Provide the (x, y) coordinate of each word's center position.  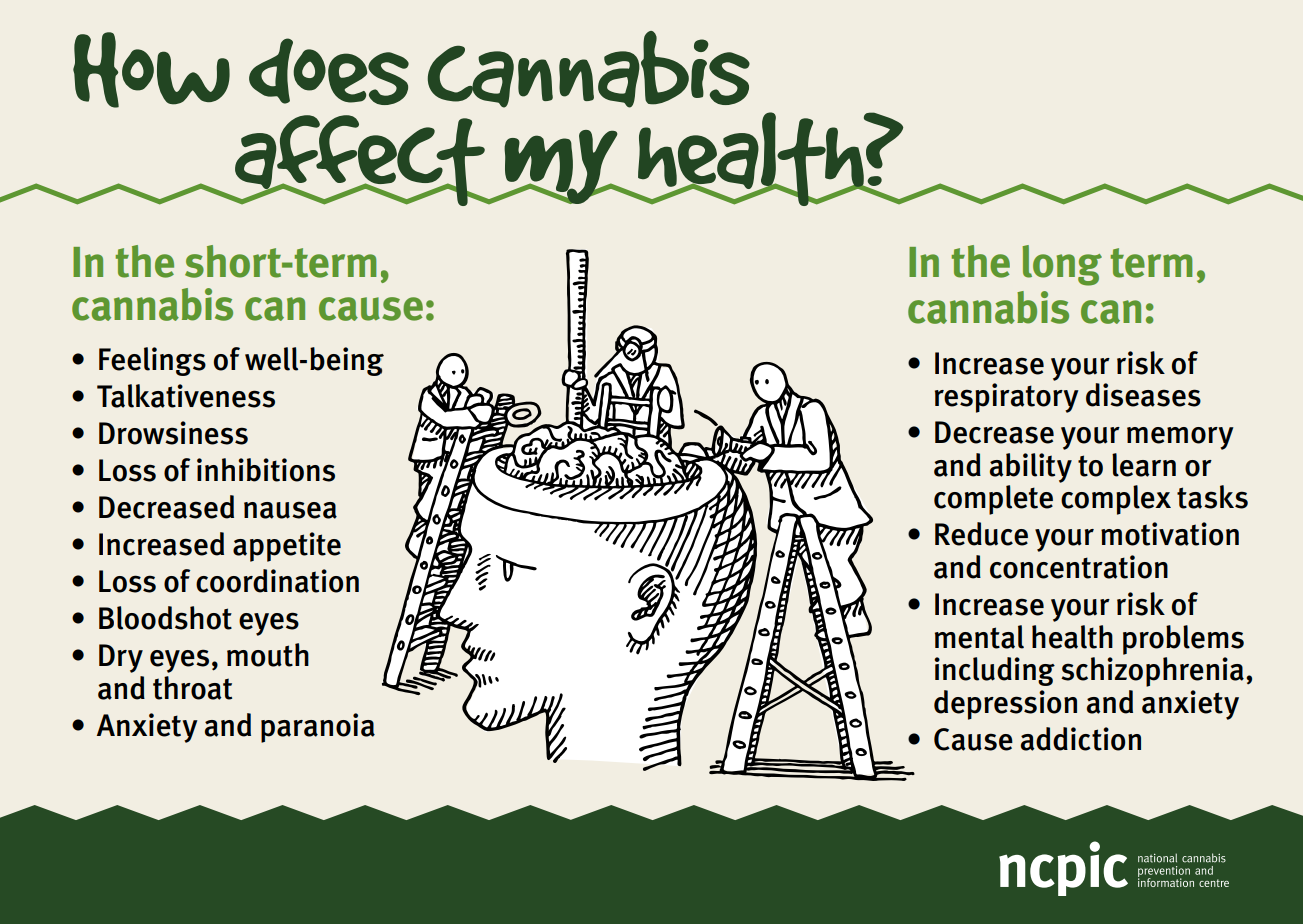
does (329, 71)
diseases (1143, 395)
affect (360, 160)
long (1062, 265)
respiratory (1007, 398)
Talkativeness (186, 396)
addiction (1081, 739)
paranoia (318, 728)
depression (1005, 705)
